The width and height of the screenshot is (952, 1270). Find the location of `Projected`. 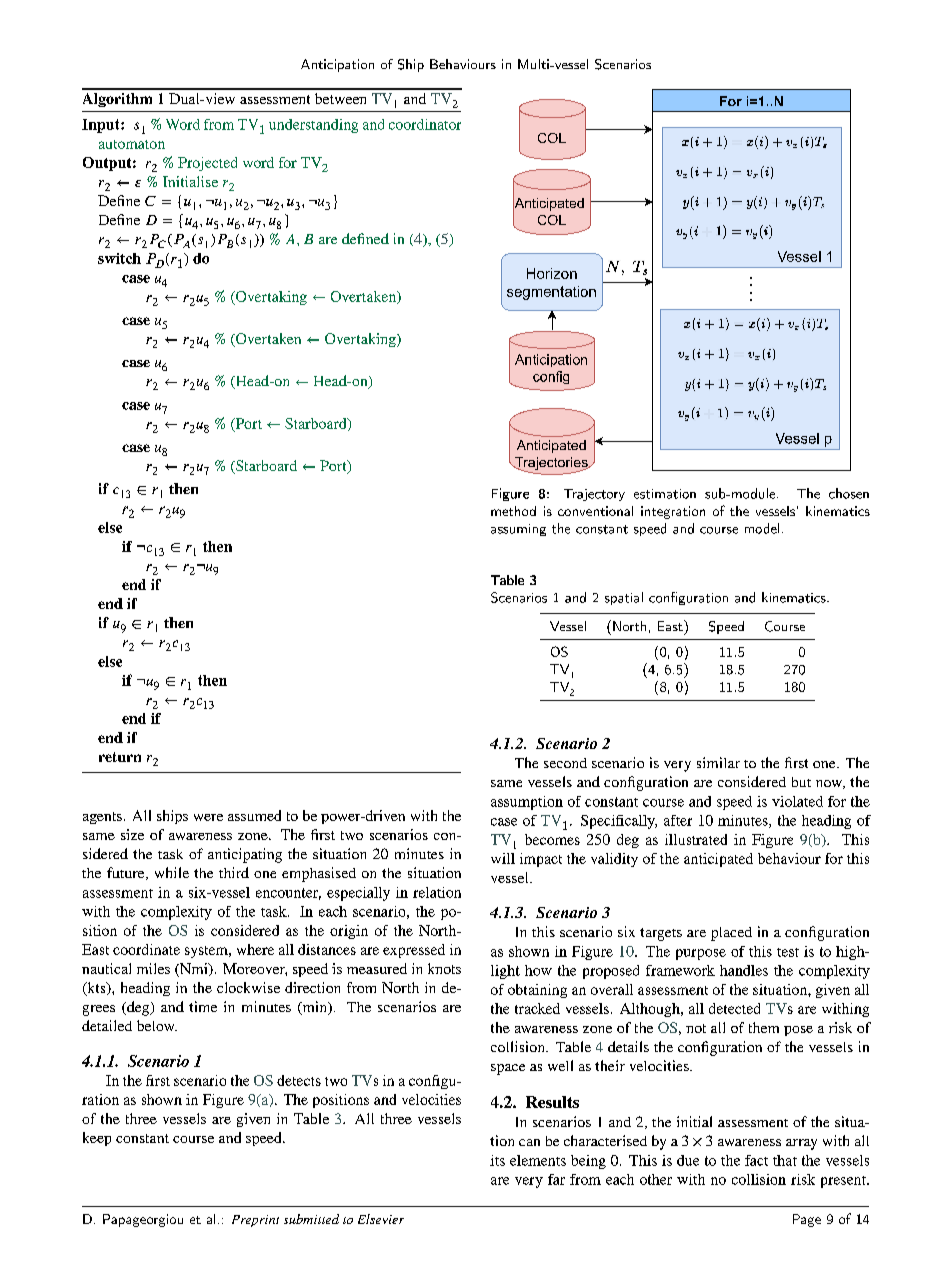

Projected is located at coordinates (207, 164).
